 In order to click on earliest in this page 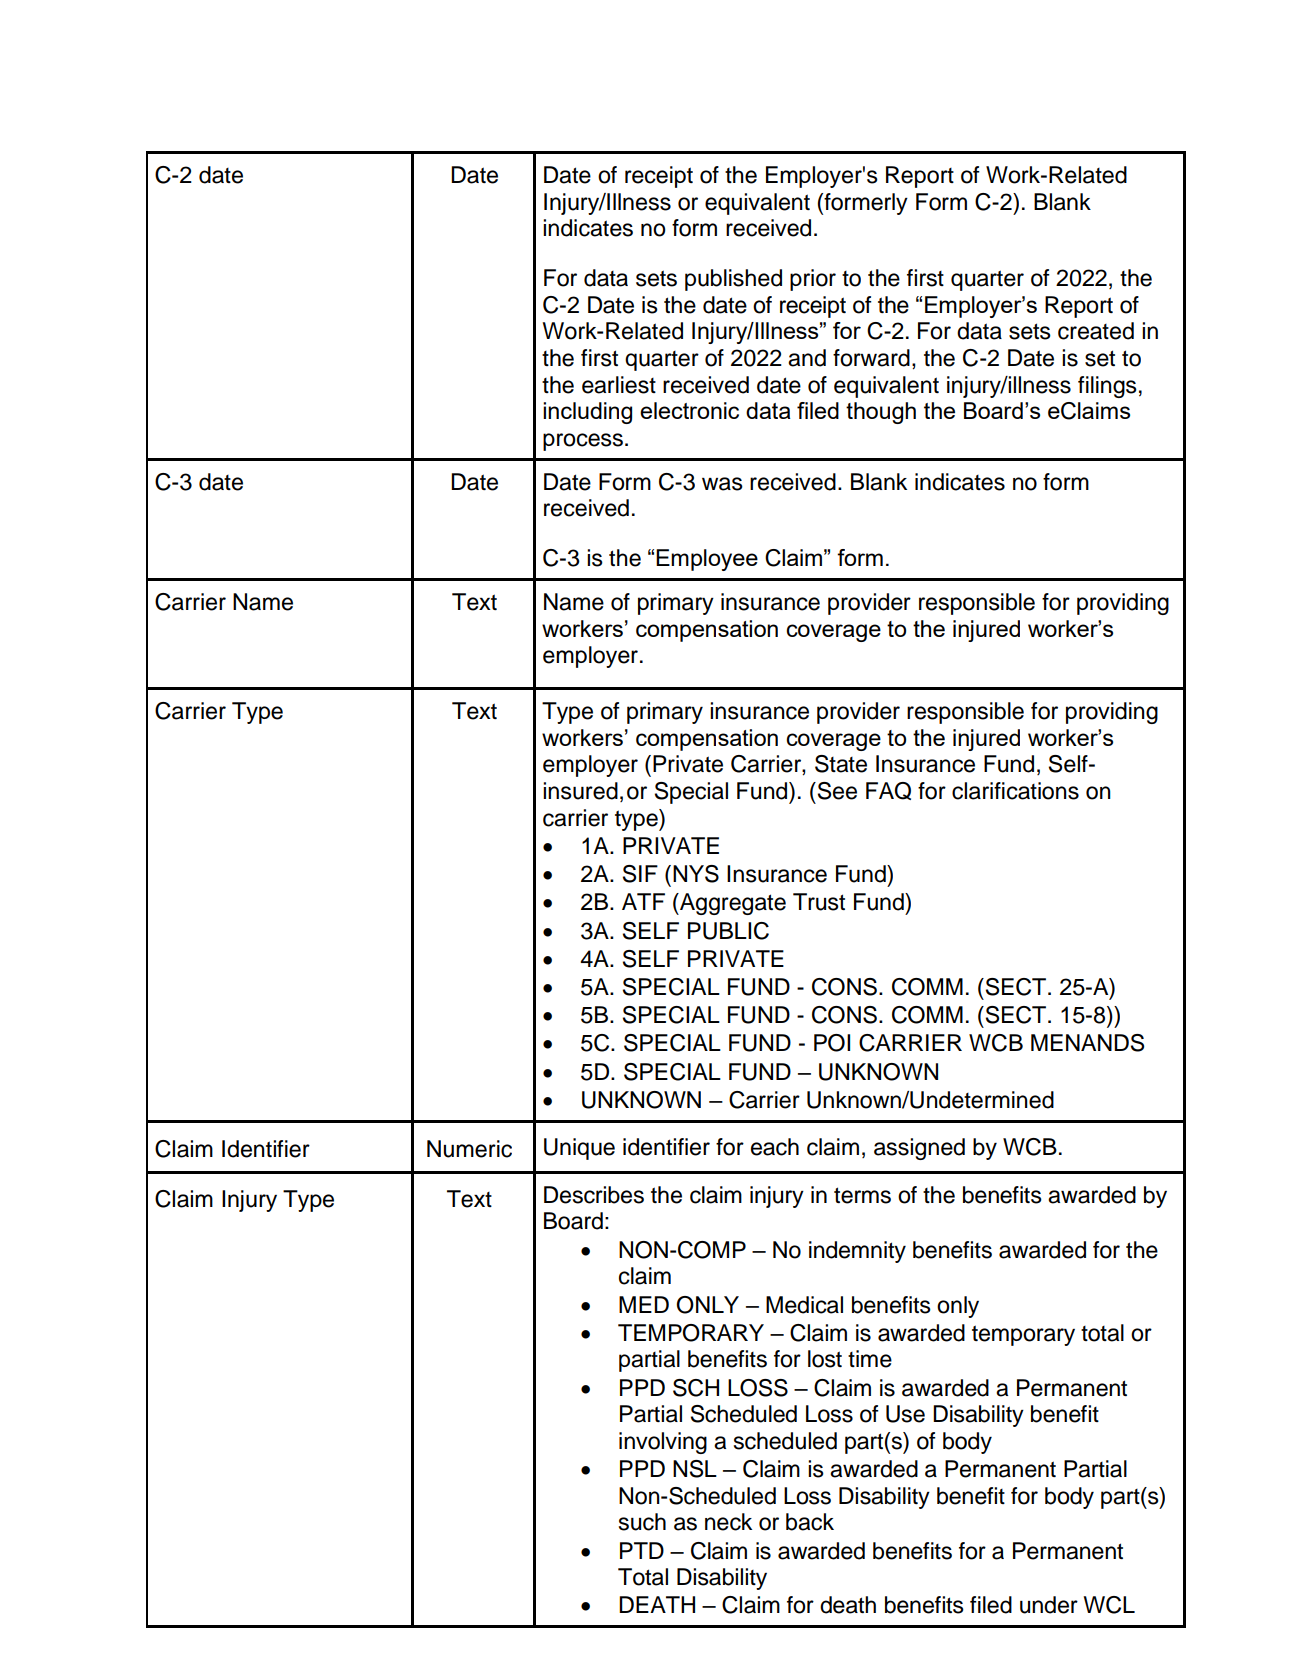, I will do `click(619, 385)`.
